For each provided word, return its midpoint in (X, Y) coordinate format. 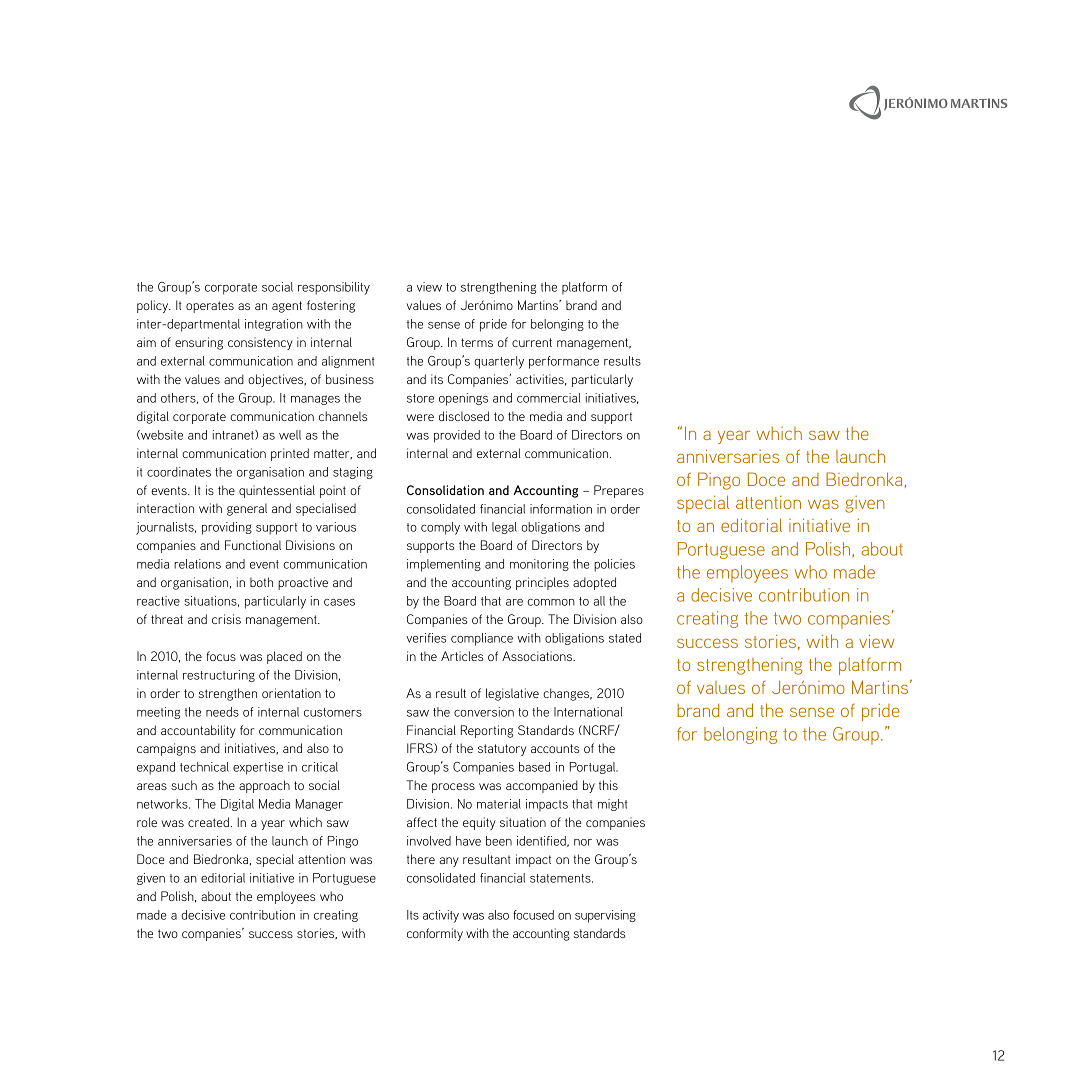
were (420, 417)
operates (210, 307)
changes (567, 694)
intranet (234, 435)
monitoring (539, 565)
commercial (548, 398)
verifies (426, 638)
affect (422, 822)
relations (197, 564)
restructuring (219, 676)
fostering (331, 306)
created (209, 822)
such (184, 785)
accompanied (542, 786)
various (336, 527)
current (532, 342)
